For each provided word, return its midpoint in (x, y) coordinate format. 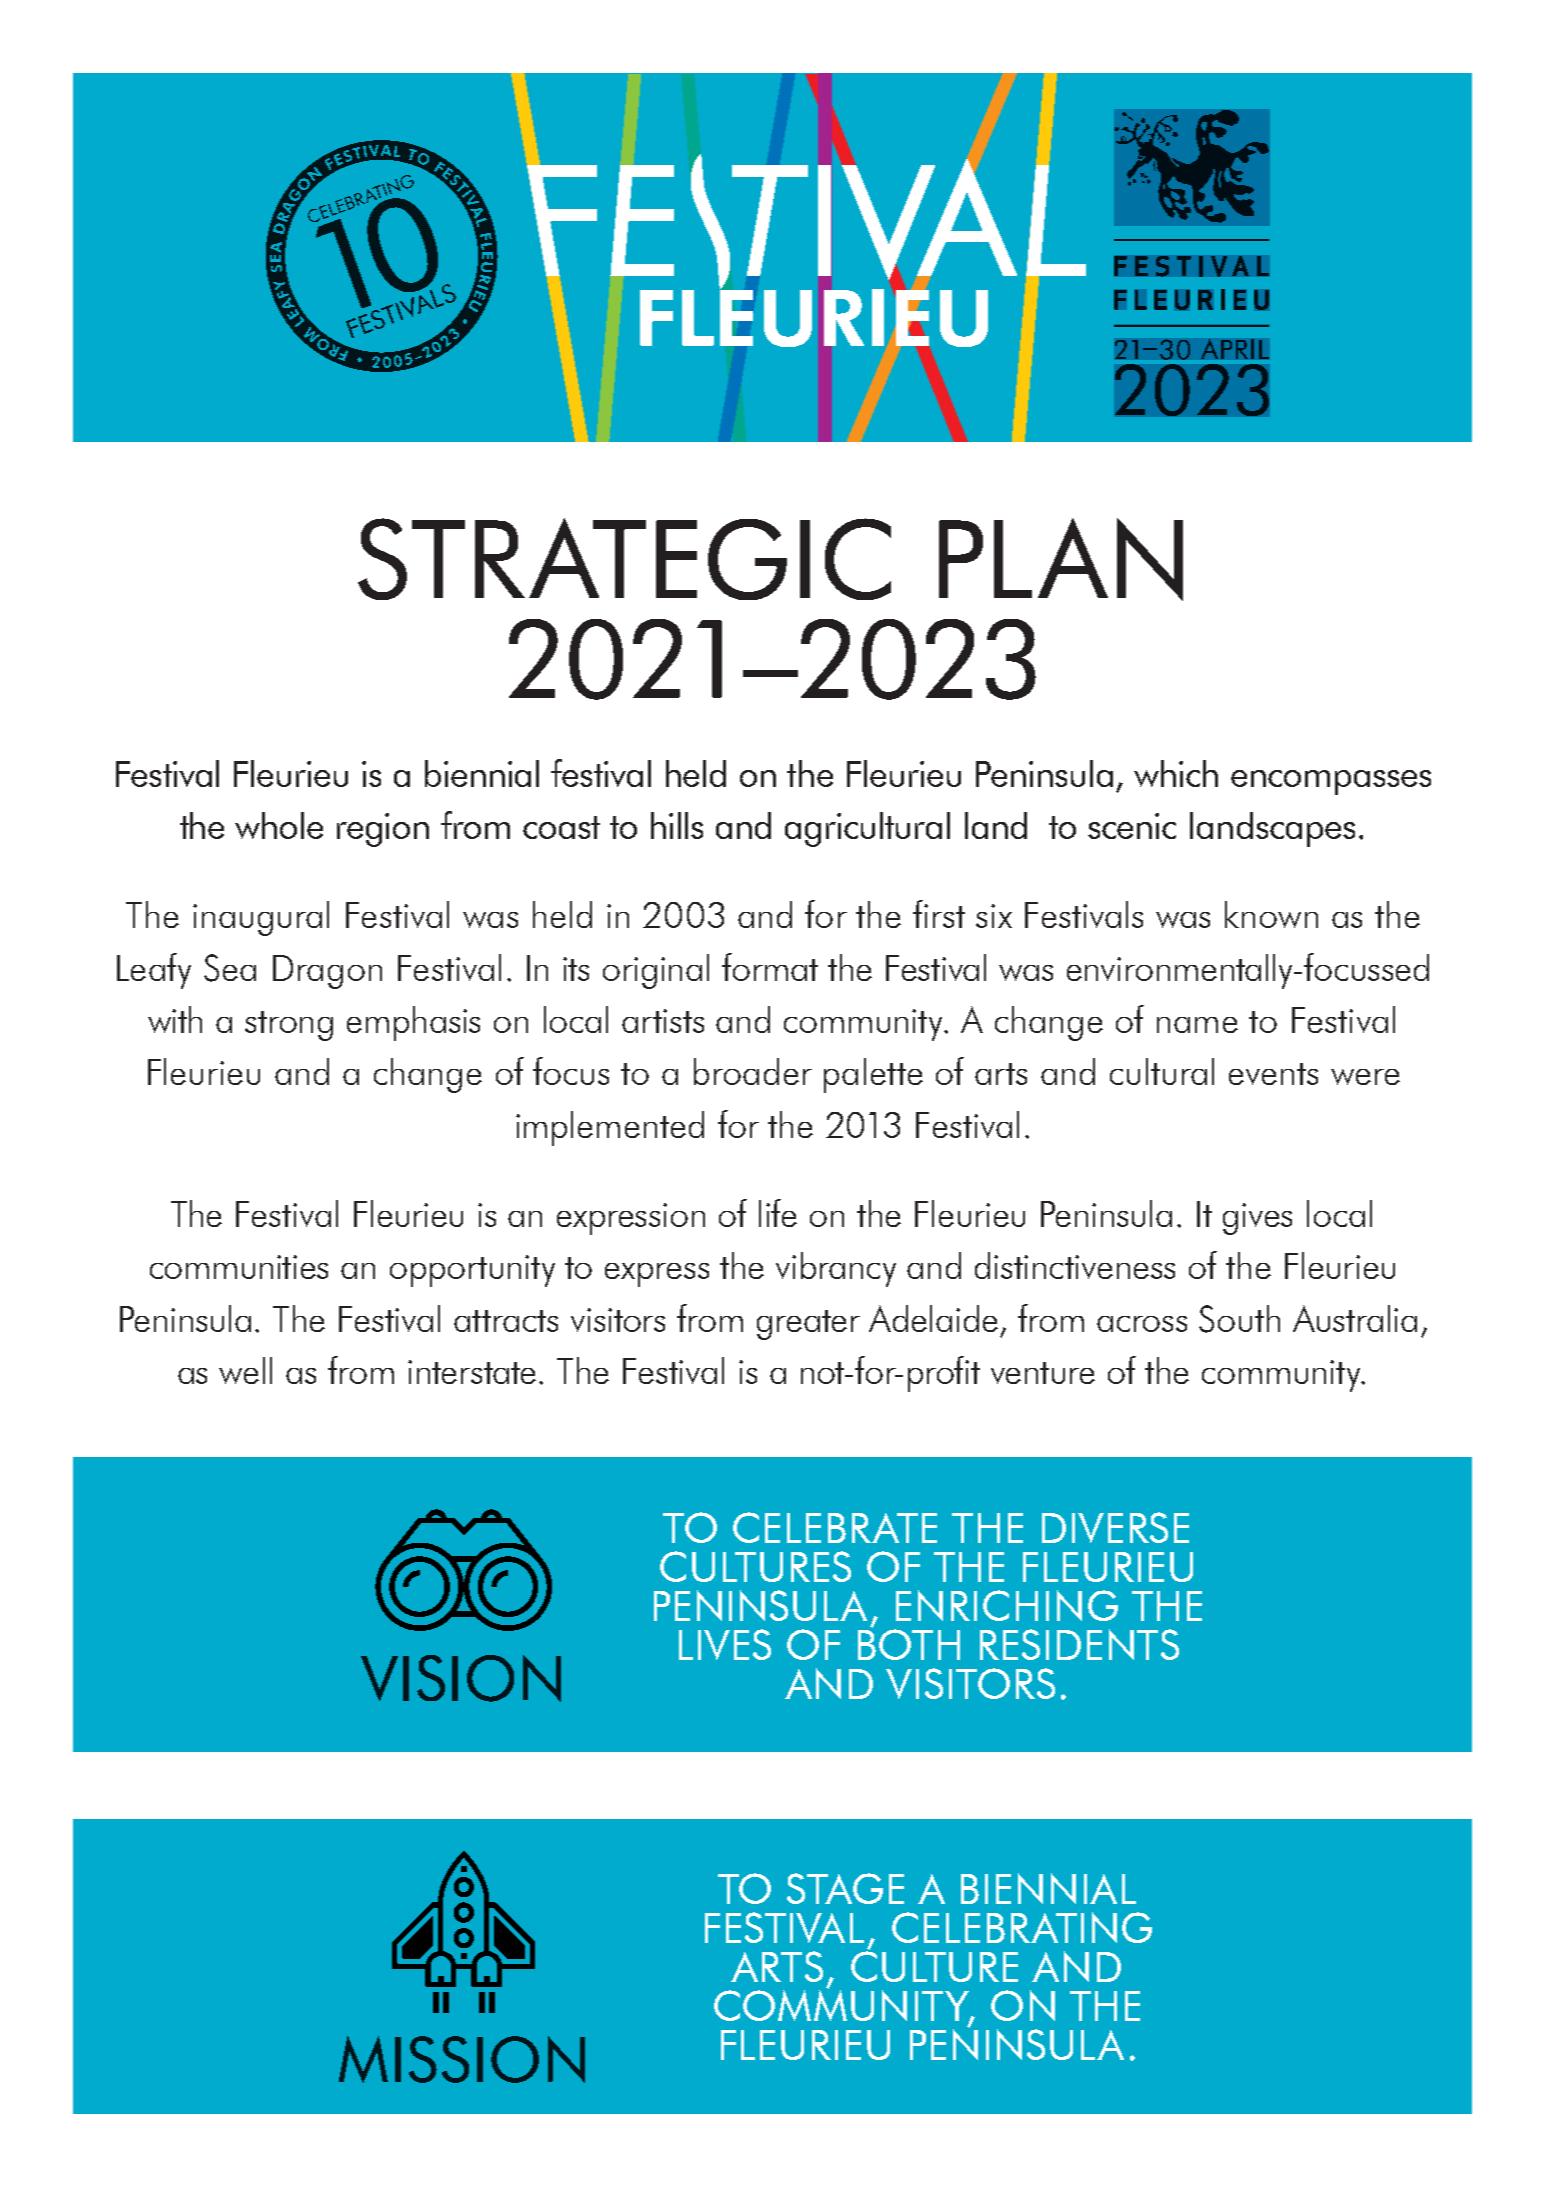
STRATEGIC (624, 559)
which (1176, 773)
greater (808, 1325)
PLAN (1061, 559)
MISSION (462, 2059)
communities (239, 1267)
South (1239, 1319)
